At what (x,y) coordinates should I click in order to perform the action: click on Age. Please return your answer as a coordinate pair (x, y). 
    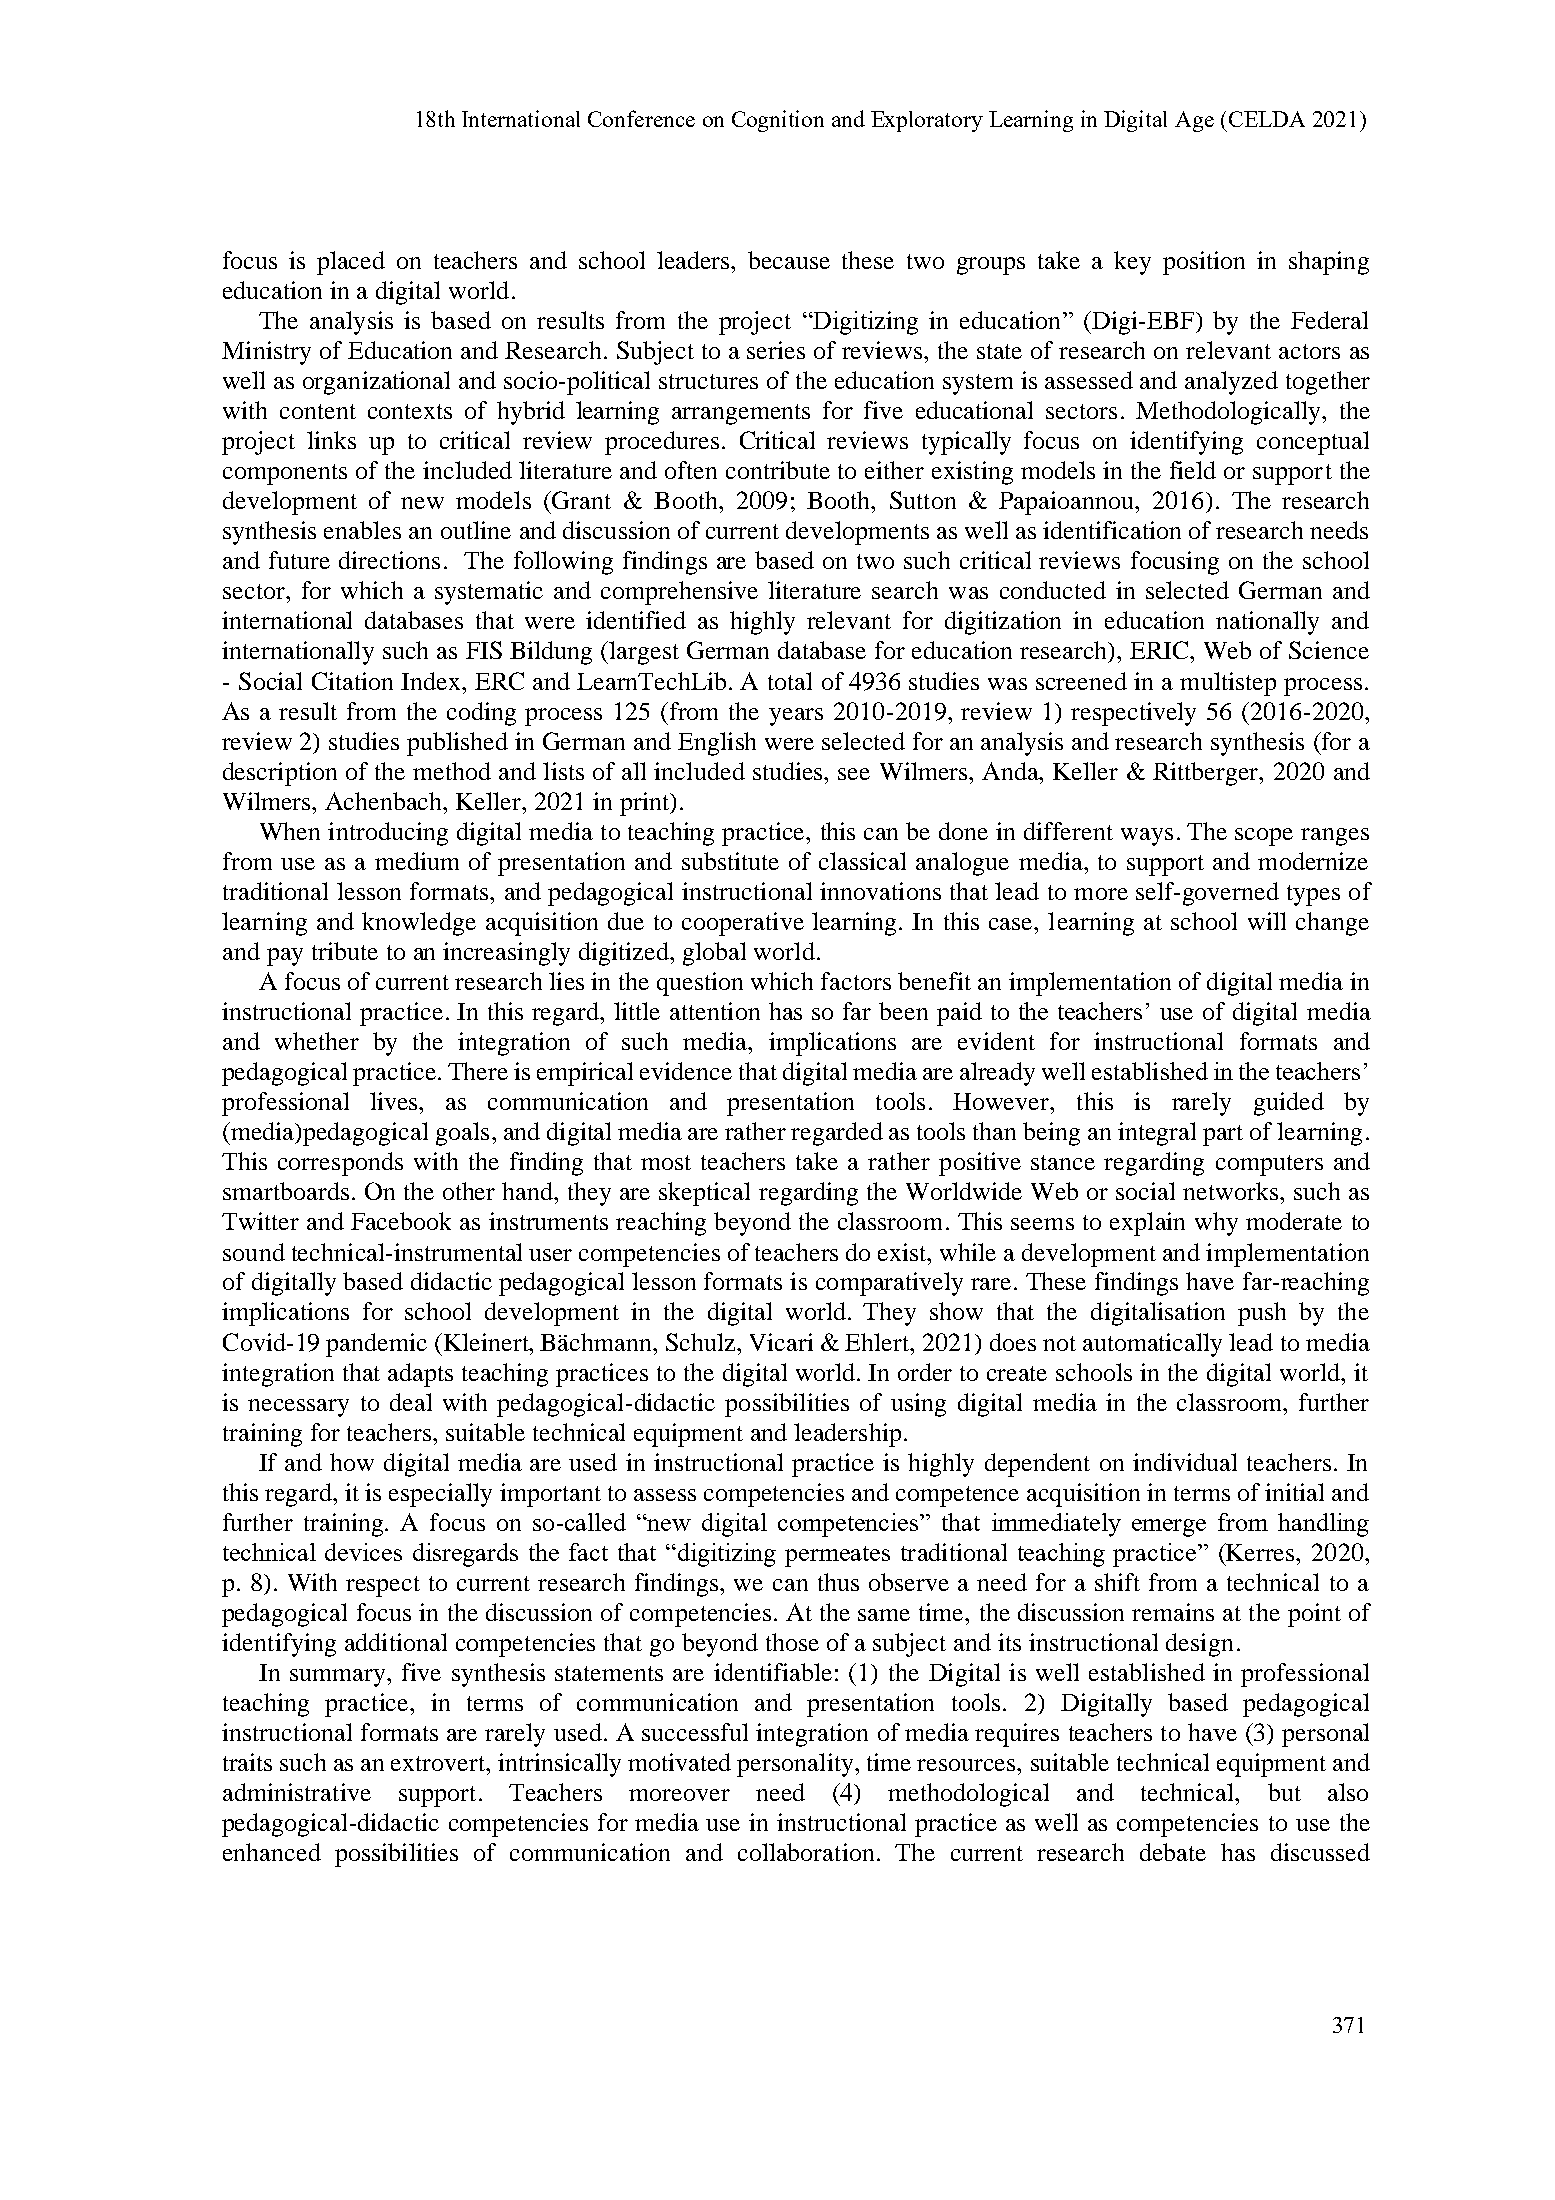
    Looking at the image, I should click on (1194, 121).
